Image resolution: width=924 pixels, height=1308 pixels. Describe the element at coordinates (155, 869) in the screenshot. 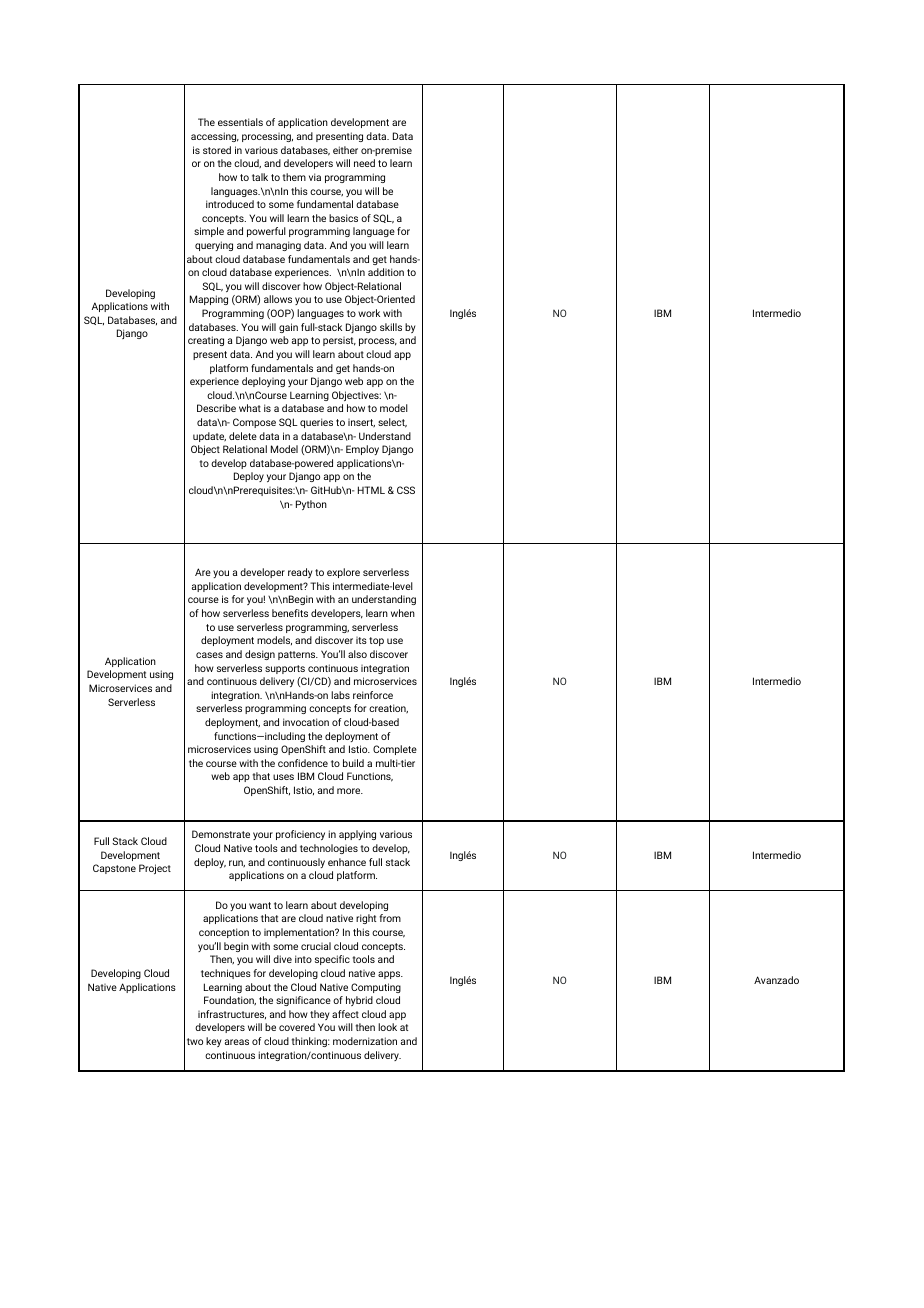

I see `Project` at that location.
